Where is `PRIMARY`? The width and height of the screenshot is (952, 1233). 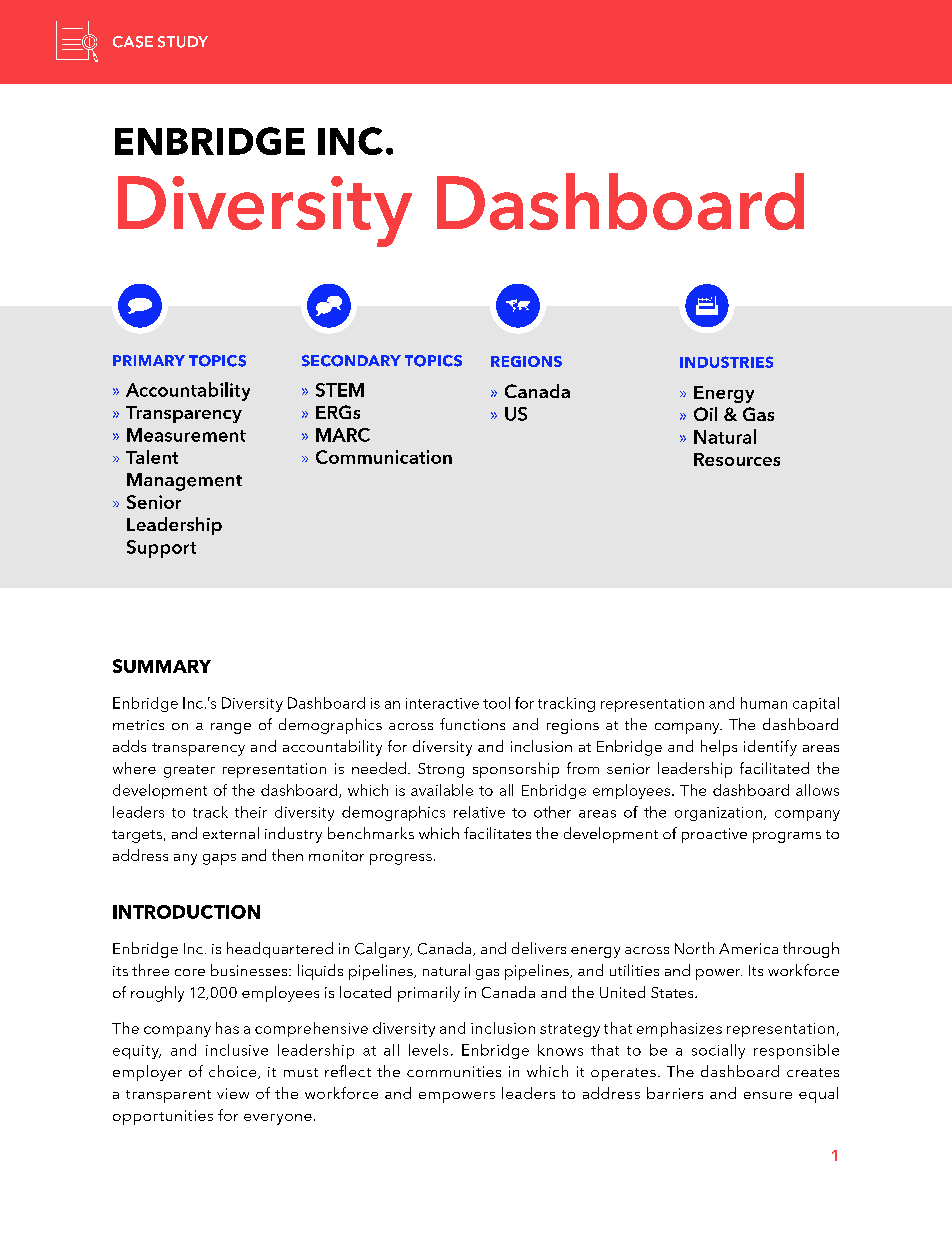 PRIMARY is located at coordinates (149, 360).
